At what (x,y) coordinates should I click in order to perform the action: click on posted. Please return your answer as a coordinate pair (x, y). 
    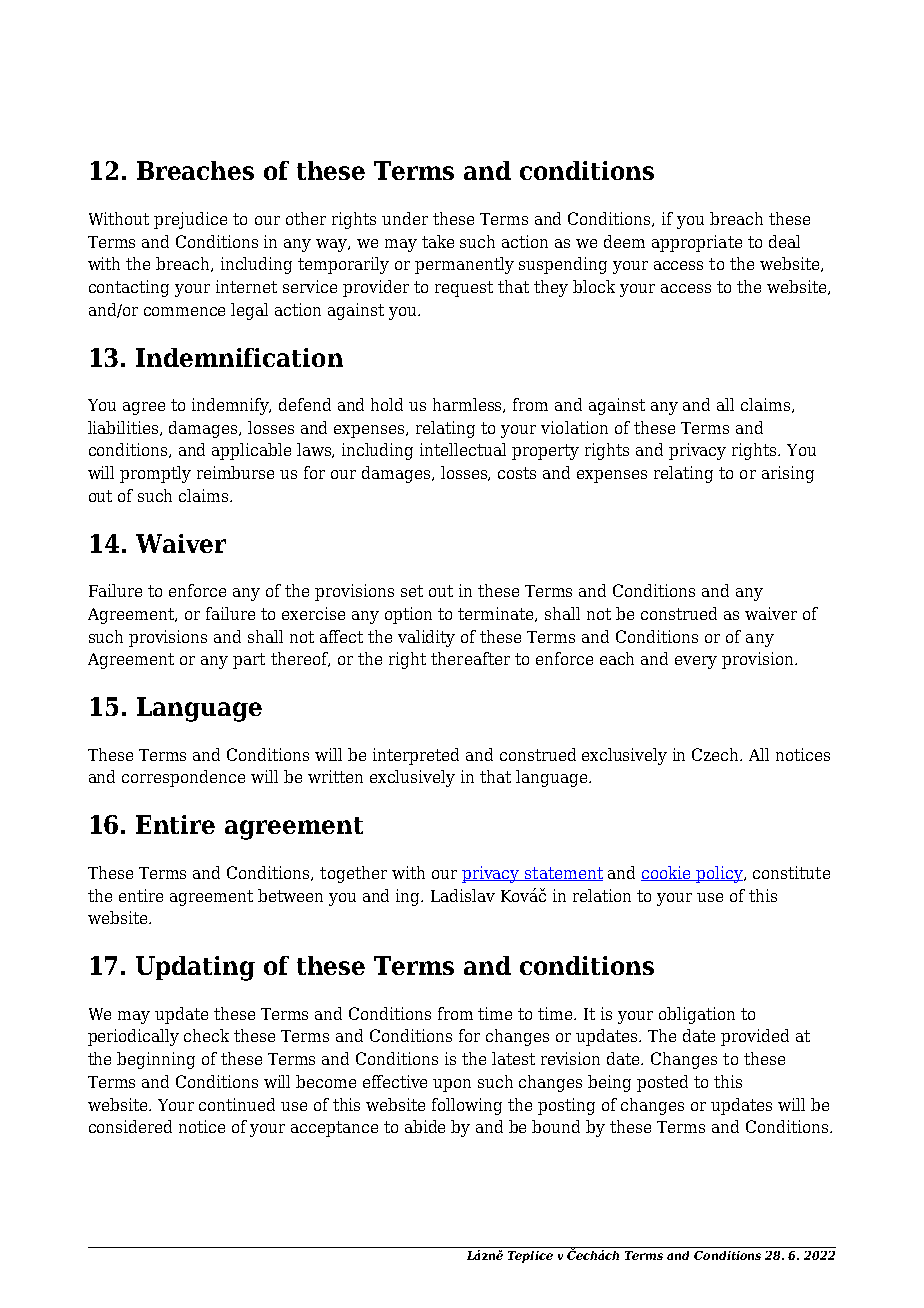
    Looking at the image, I should click on (662, 1083).
